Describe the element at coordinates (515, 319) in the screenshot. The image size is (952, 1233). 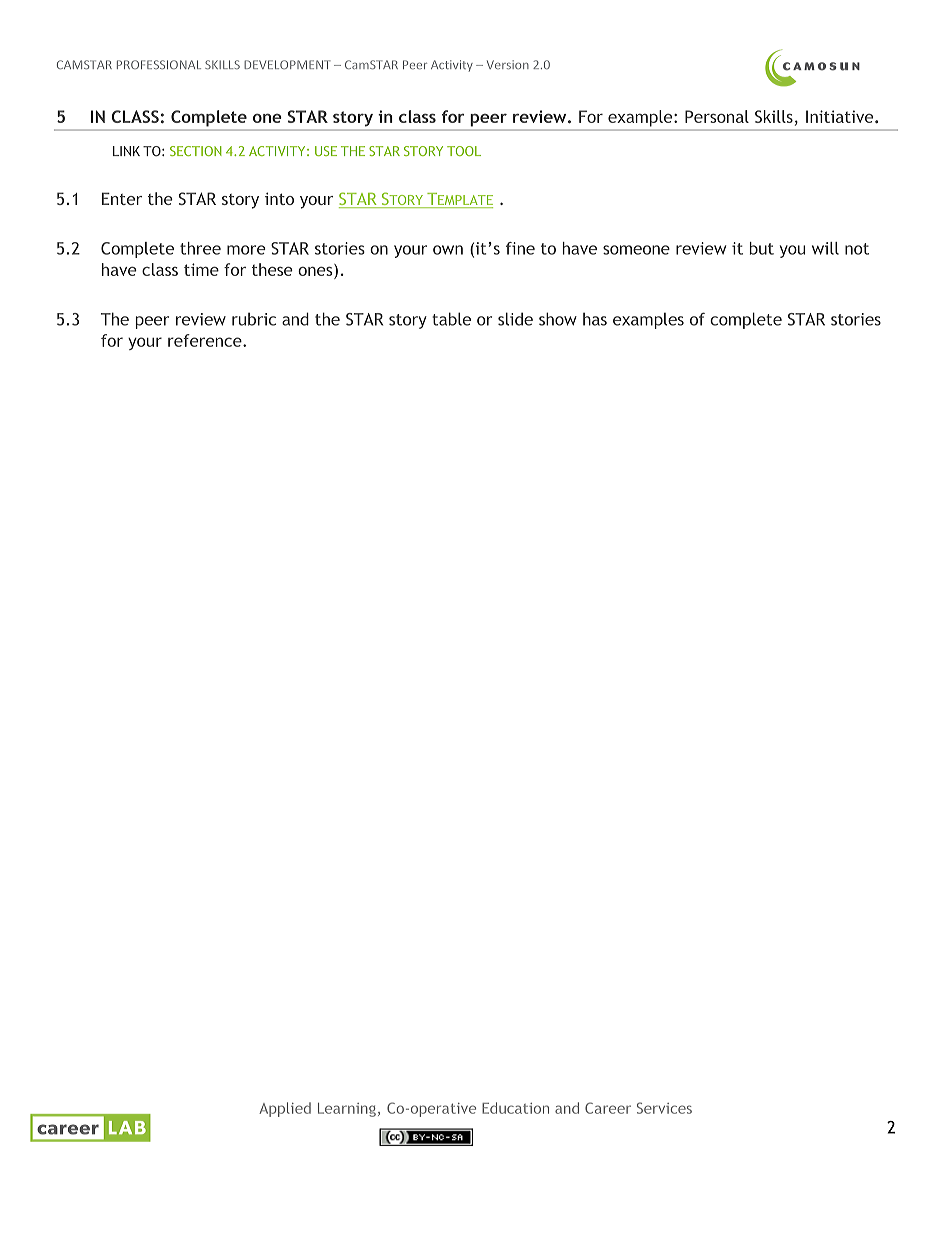
I see `slide` at that location.
